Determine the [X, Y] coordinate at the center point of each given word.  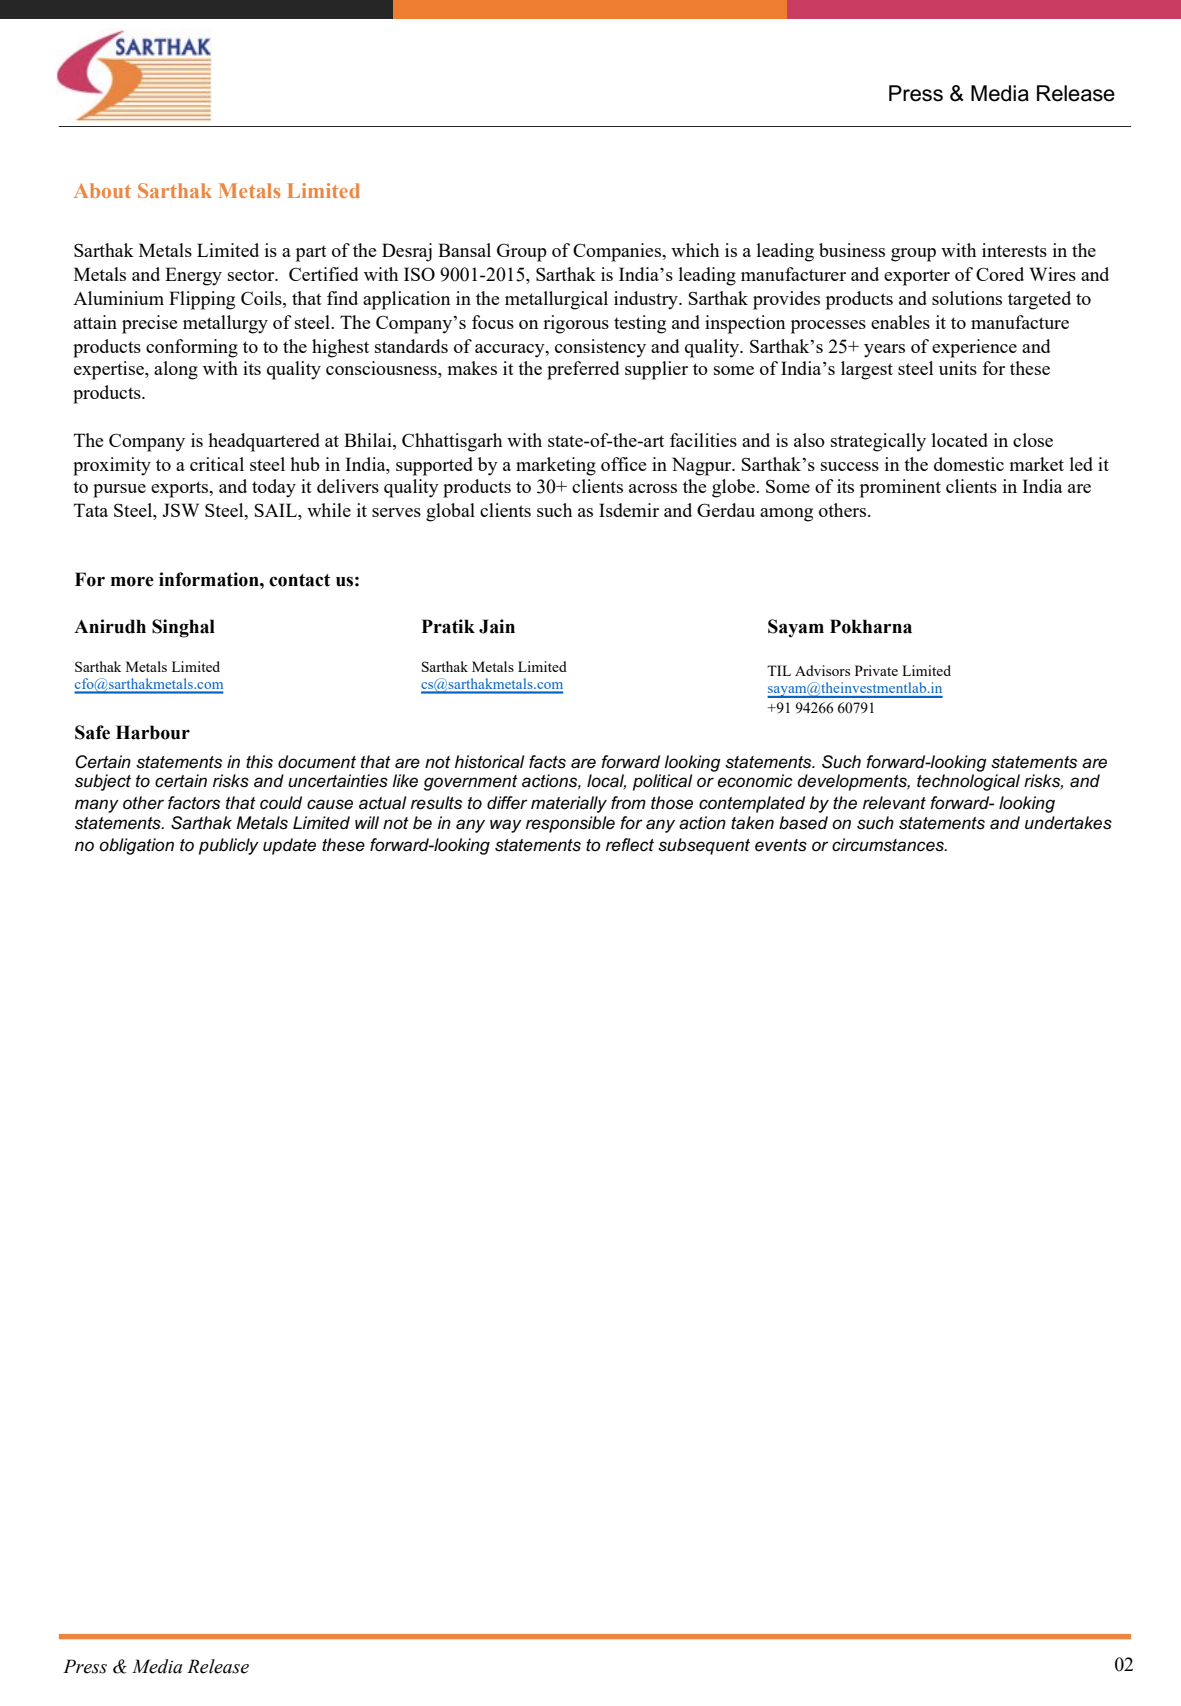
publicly [229, 846]
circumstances [889, 845]
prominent [900, 488]
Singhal [183, 628]
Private [876, 670]
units [958, 368]
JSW [180, 510]
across [653, 488]
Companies [618, 252]
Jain [497, 626]
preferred [583, 370]
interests [1014, 250]
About [102, 190]
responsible [570, 824]
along [176, 370]
